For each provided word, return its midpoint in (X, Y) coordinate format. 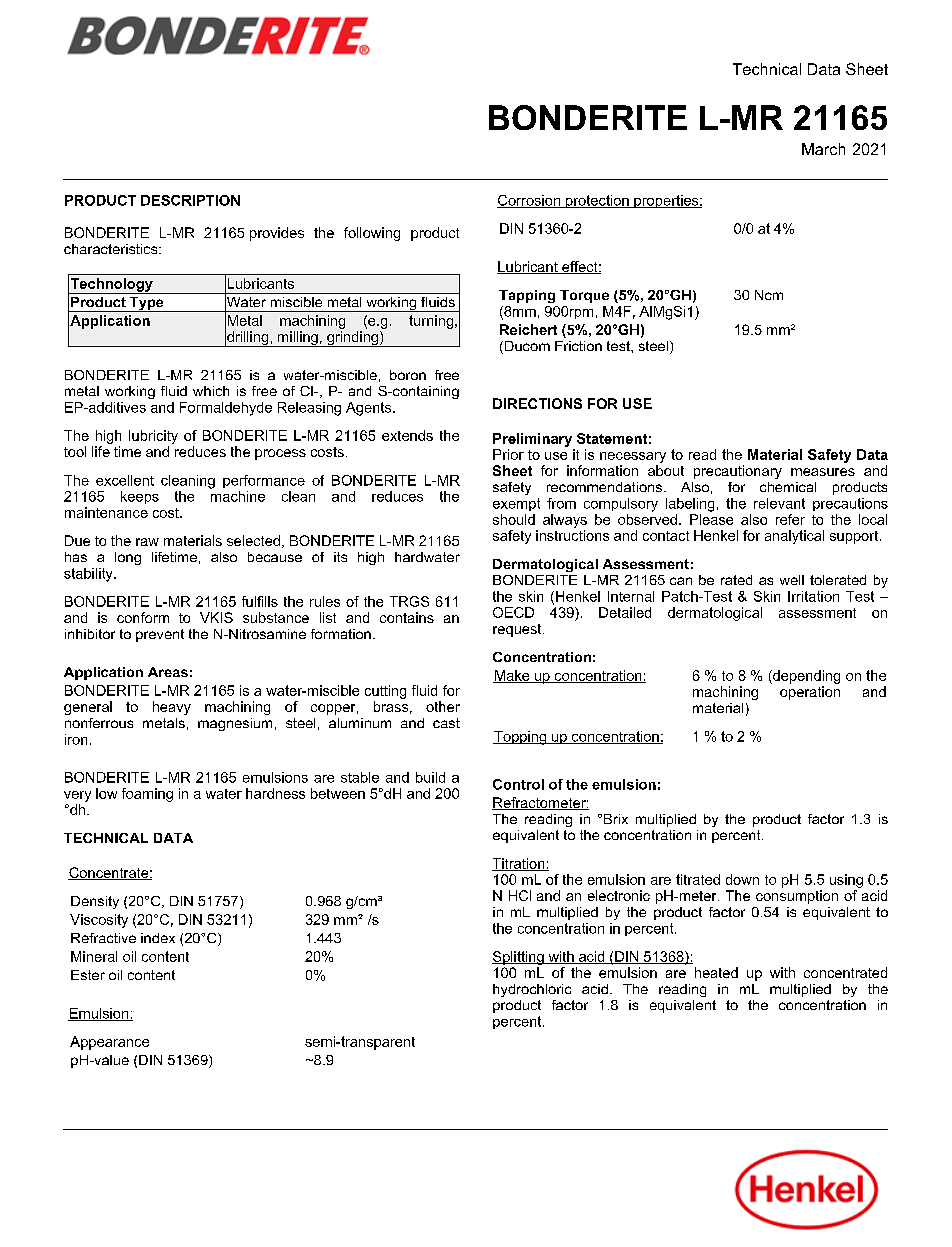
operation (810, 693)
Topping (521, 738)
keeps (140, 497)
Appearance (109, 1043)
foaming (147, 795)
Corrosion (530, 201)
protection (597, 201)
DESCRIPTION (190, 200)
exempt (516, 504)
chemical (788, 487)
